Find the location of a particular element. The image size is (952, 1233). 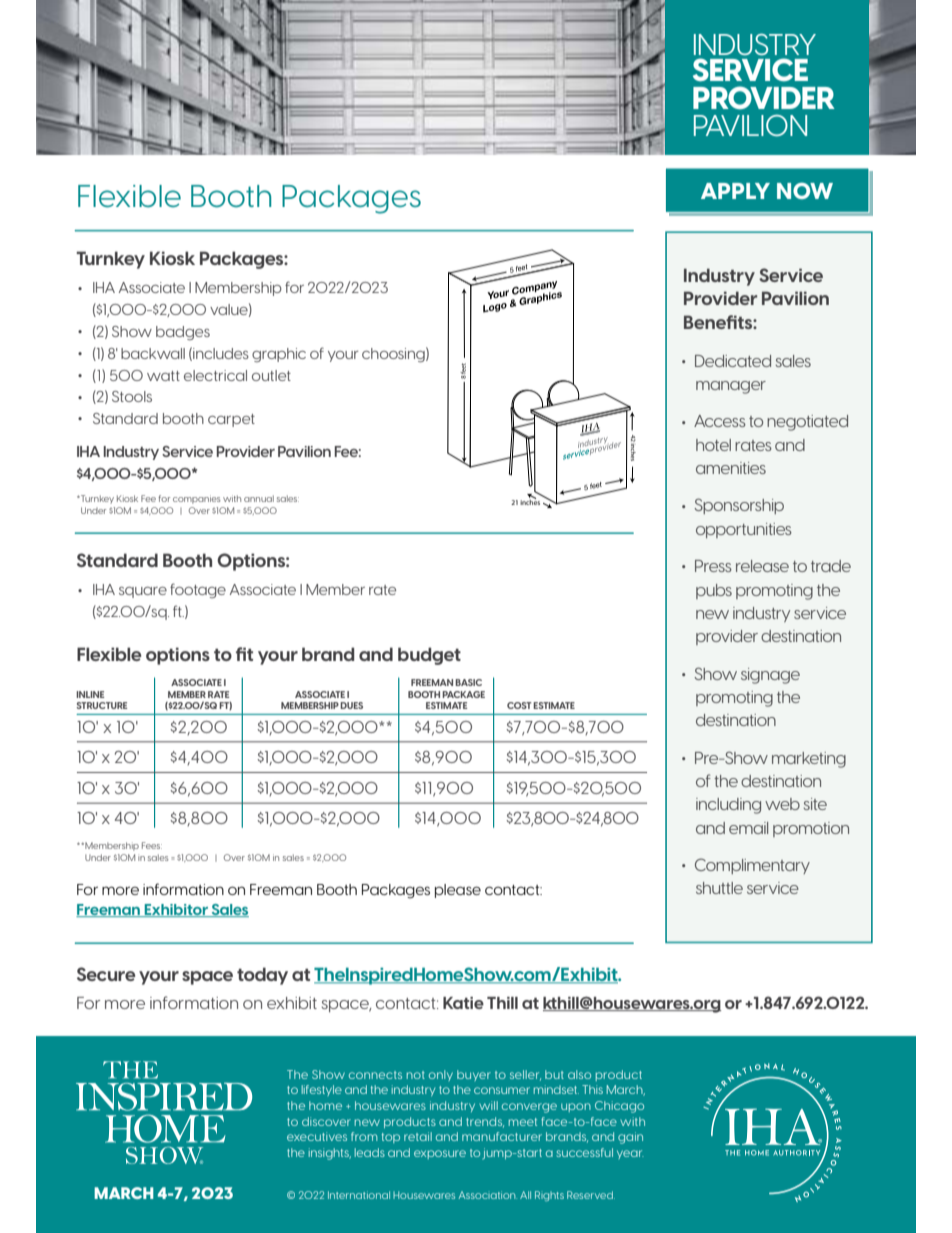

inches is located at coordinates (530, 501).
